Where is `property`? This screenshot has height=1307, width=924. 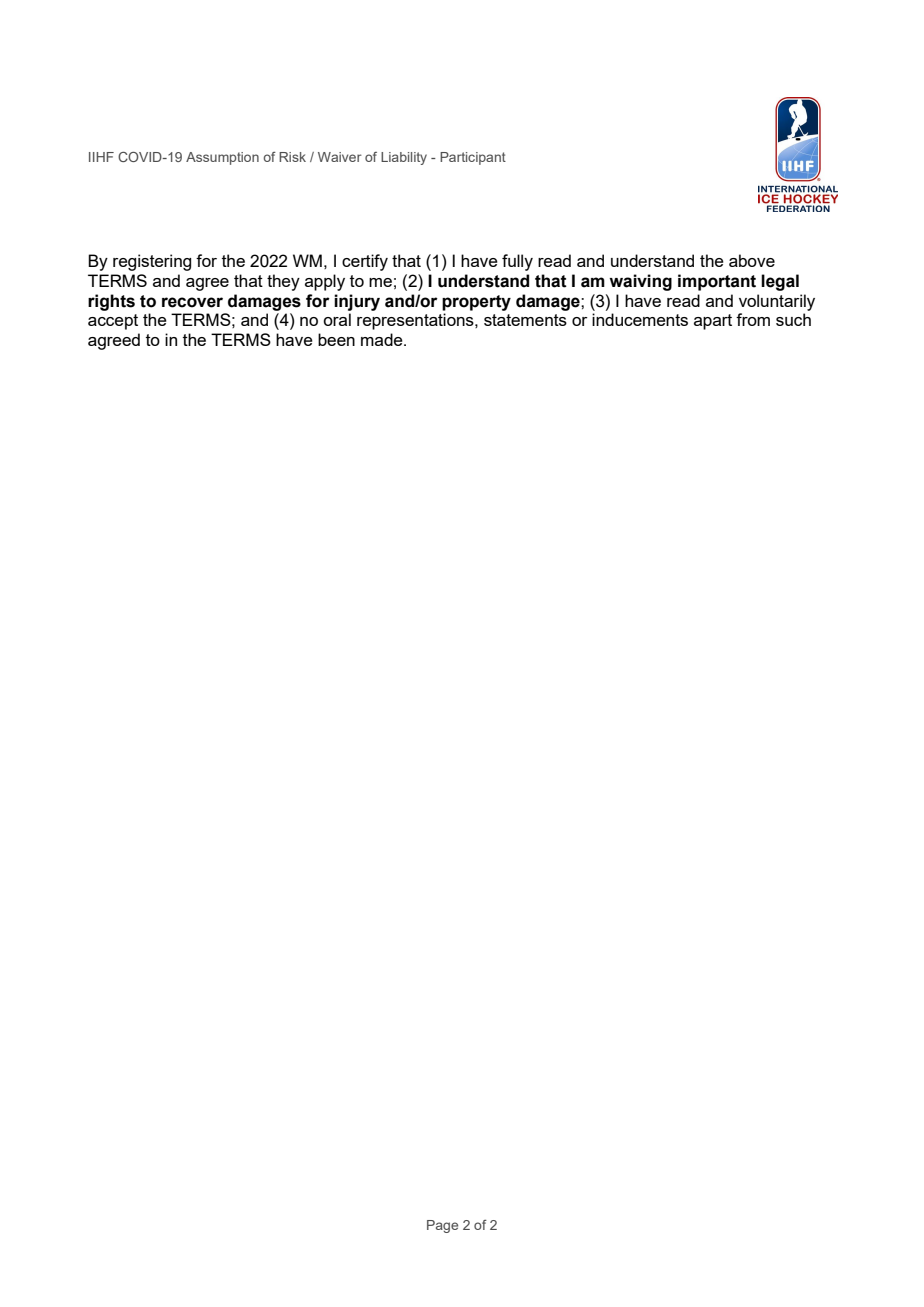
property is located at coordinates (476, 303).
